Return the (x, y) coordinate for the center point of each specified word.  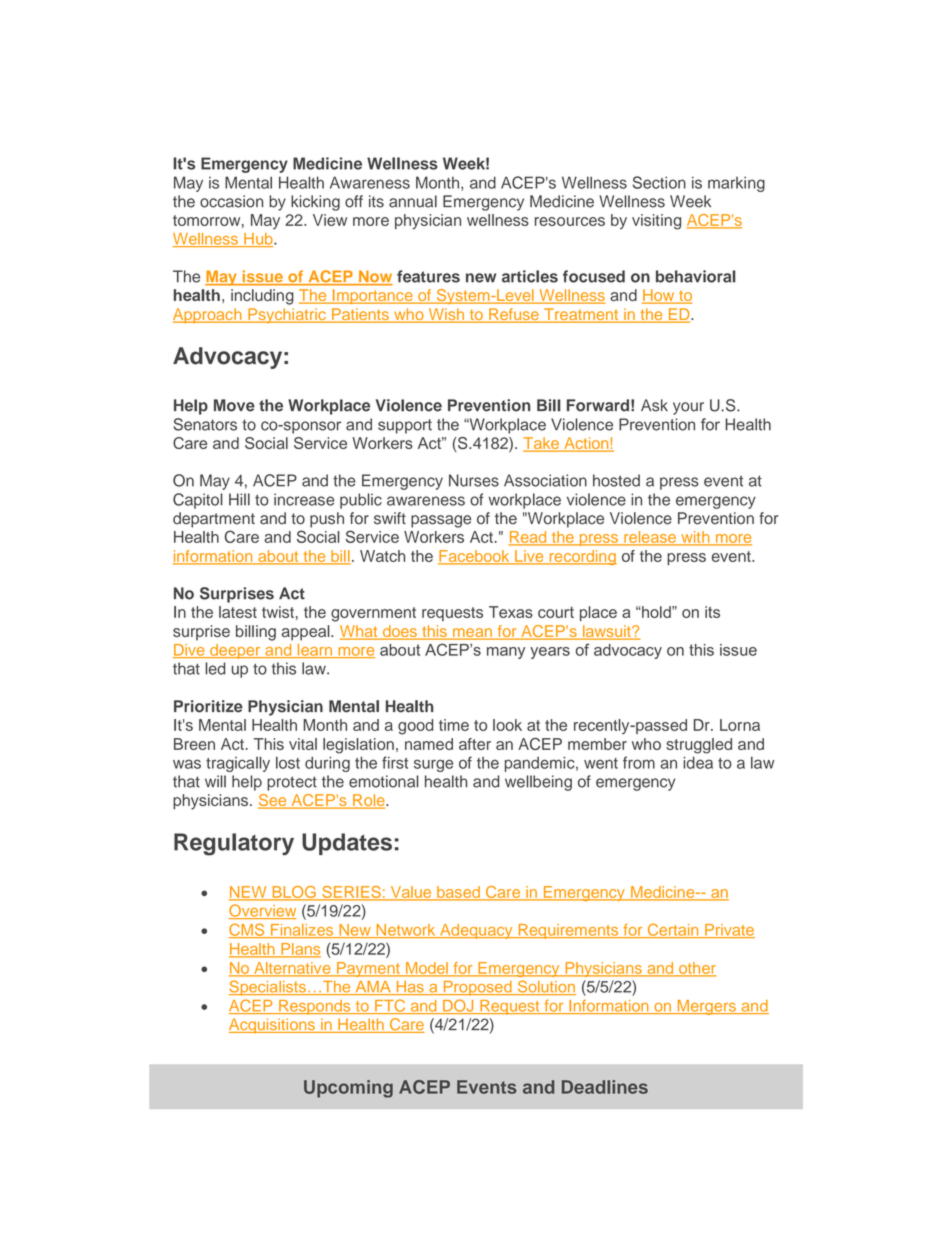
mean (472, 634)
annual (413, 201)
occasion (231, 201)
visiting (656, 222)
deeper (235, 651)
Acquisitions (273, 1026)
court (556, 612)
